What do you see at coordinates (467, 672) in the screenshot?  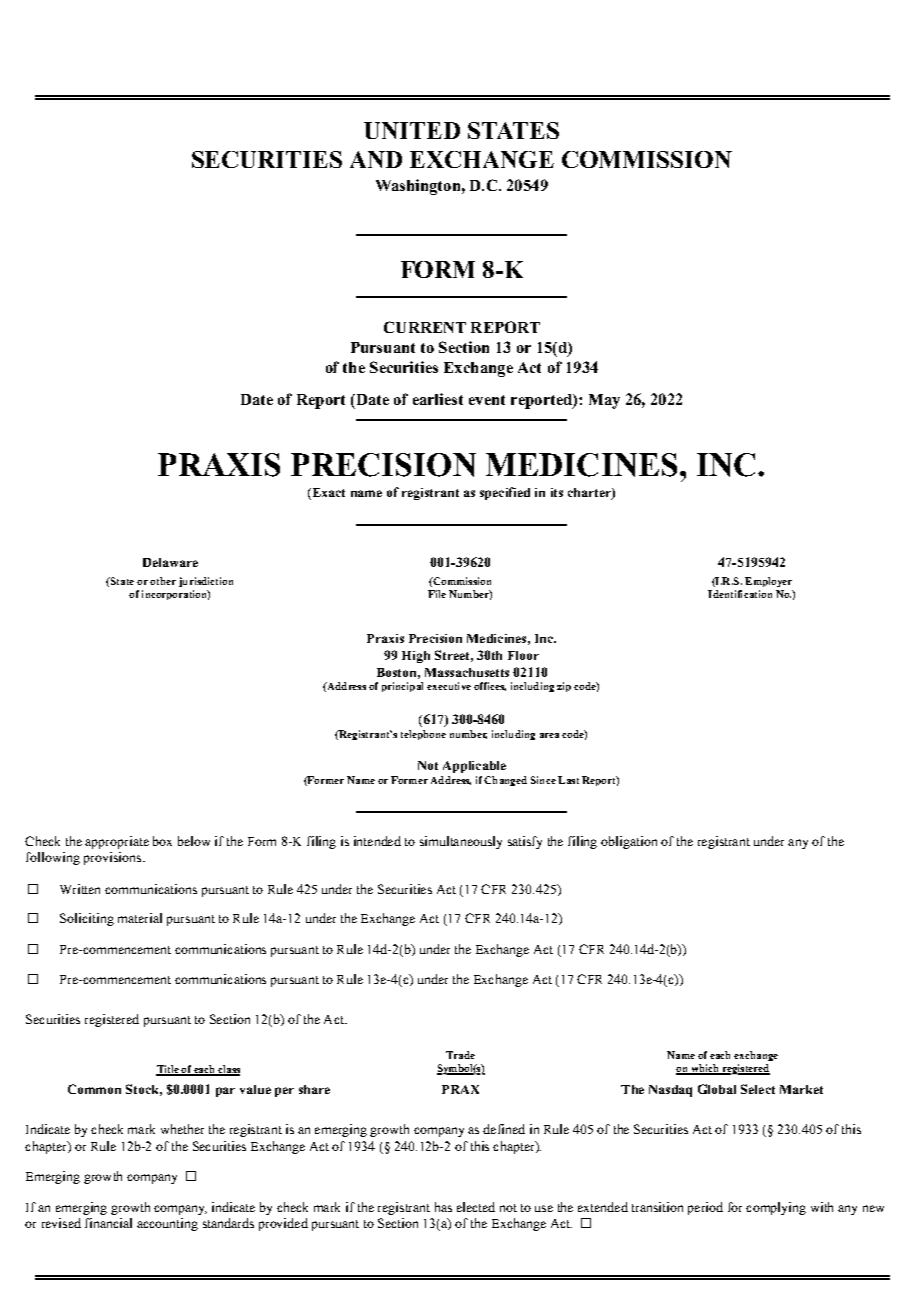 I see `Massachusetts` at bounding box center [467, 672].
